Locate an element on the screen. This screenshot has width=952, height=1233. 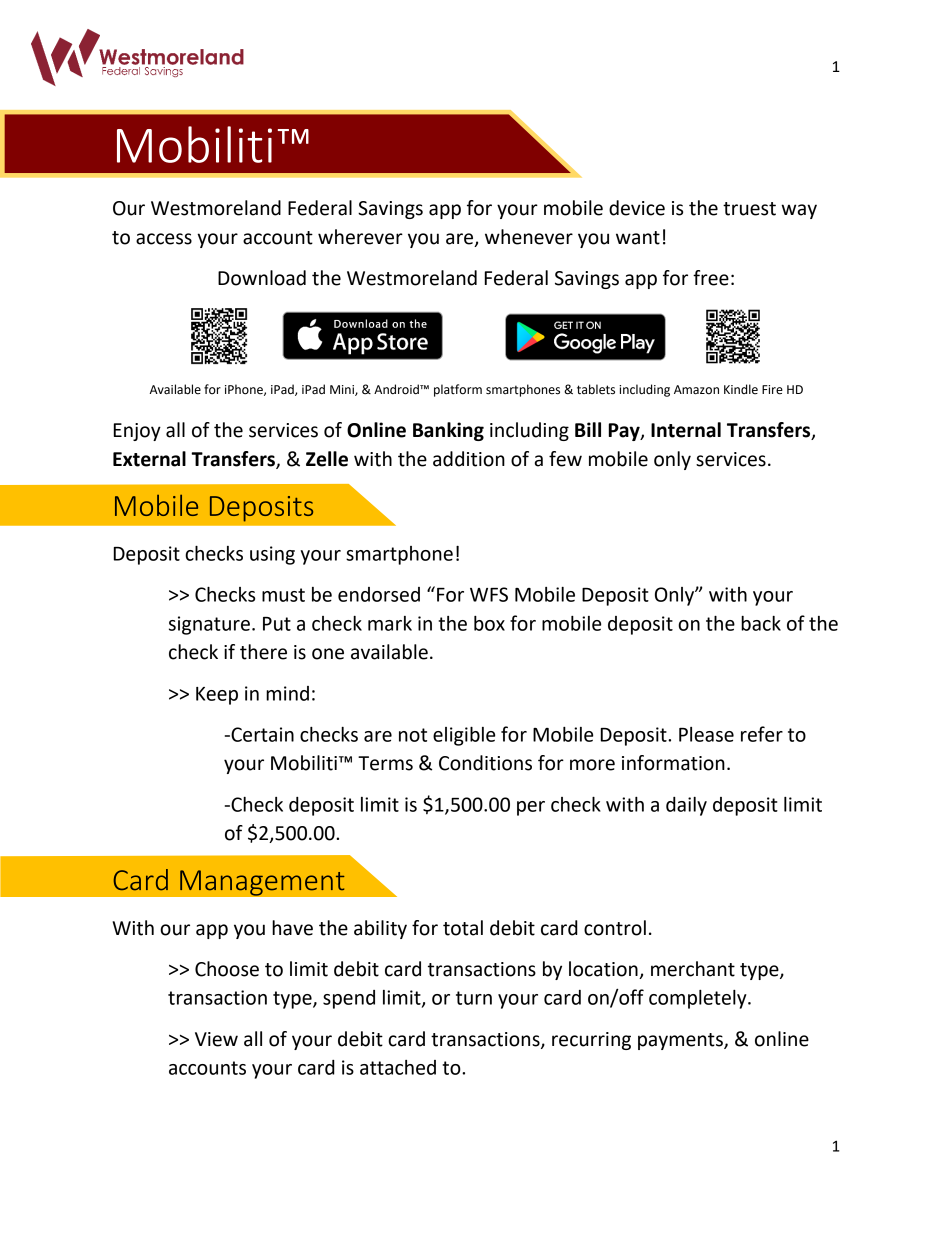
eligible is located at coordinates (464, 736).
